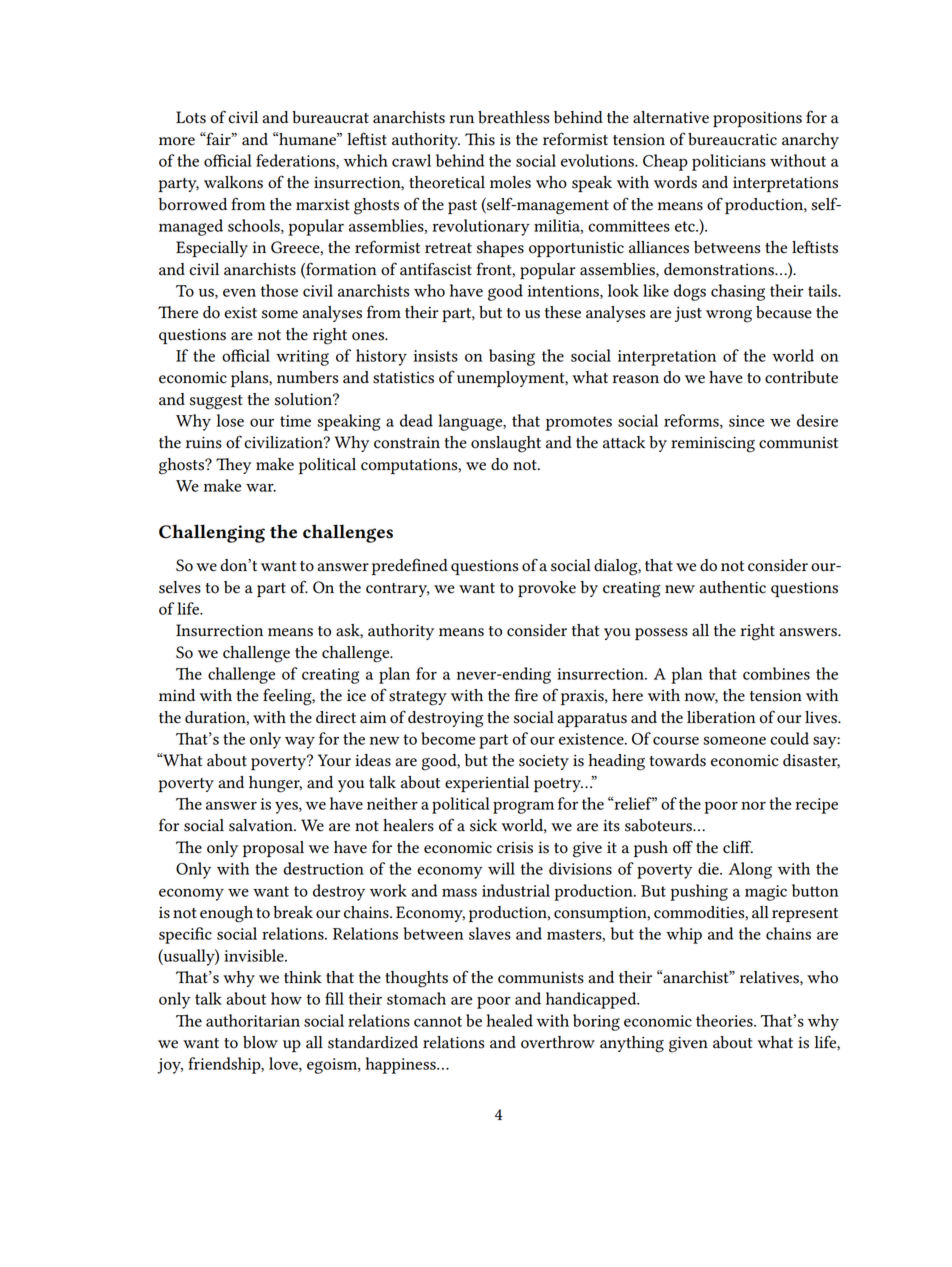  I want to click on basing, so click(512, 357).
